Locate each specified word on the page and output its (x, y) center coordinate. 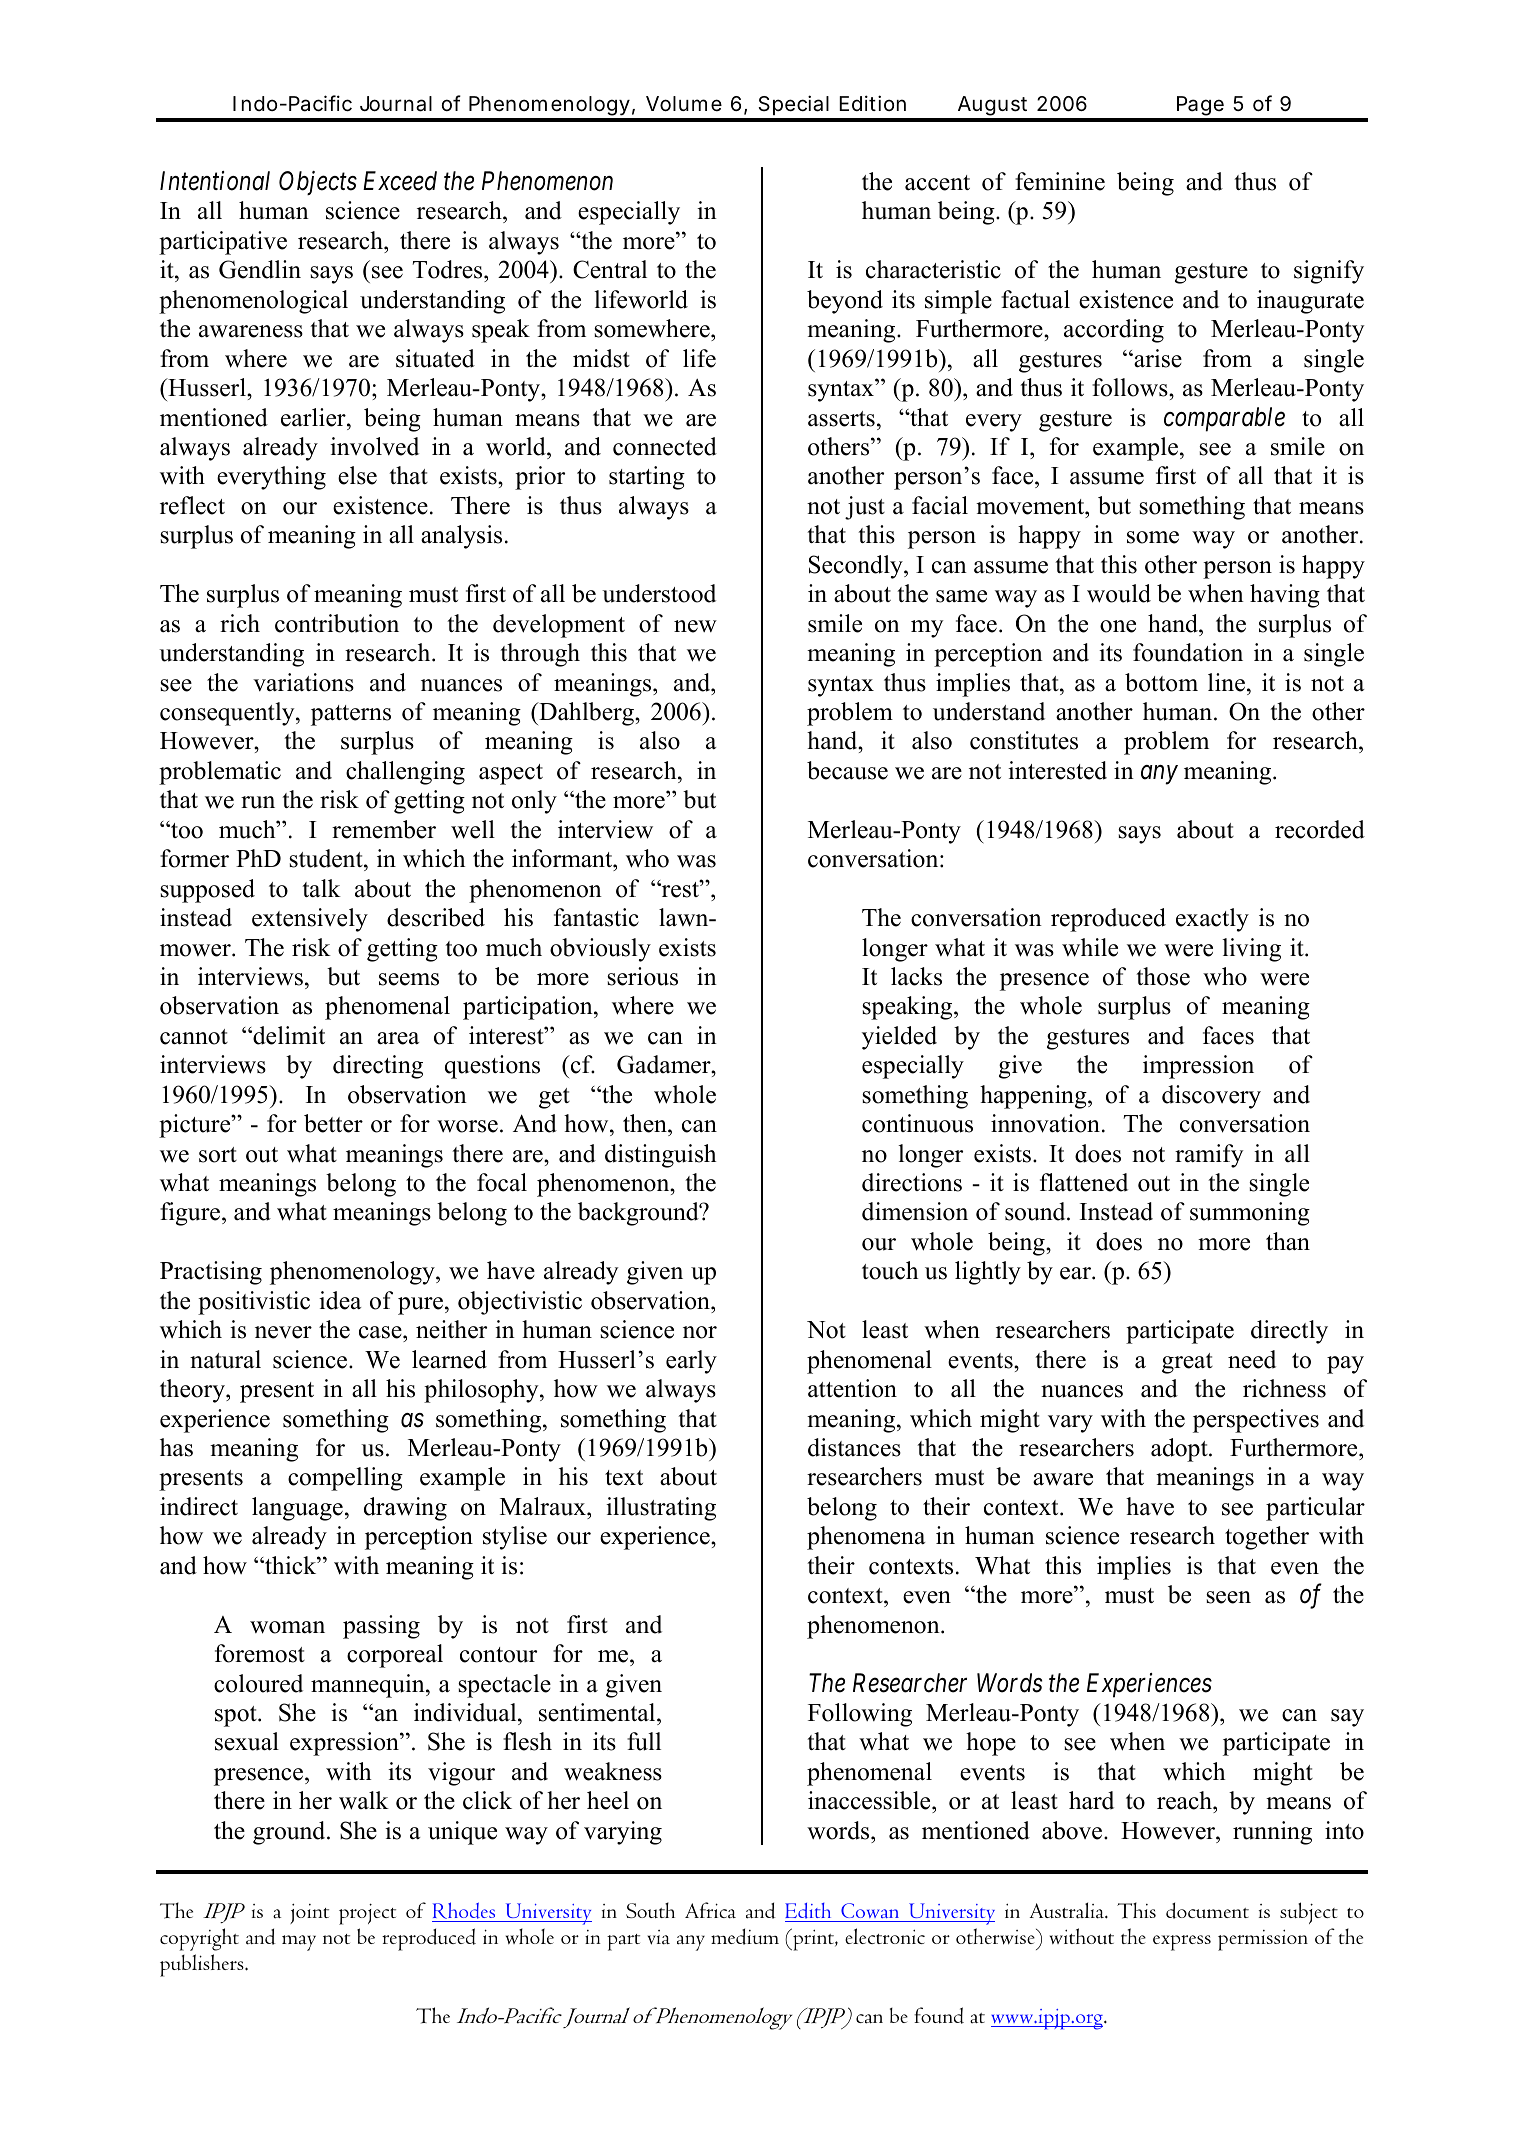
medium (745, 1936)
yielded (899, 1038)
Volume (684, 103)
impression (1198, 1067)
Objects (318, 183)
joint (309, 1913)
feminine (1060, 181)
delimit (288, 1035)
